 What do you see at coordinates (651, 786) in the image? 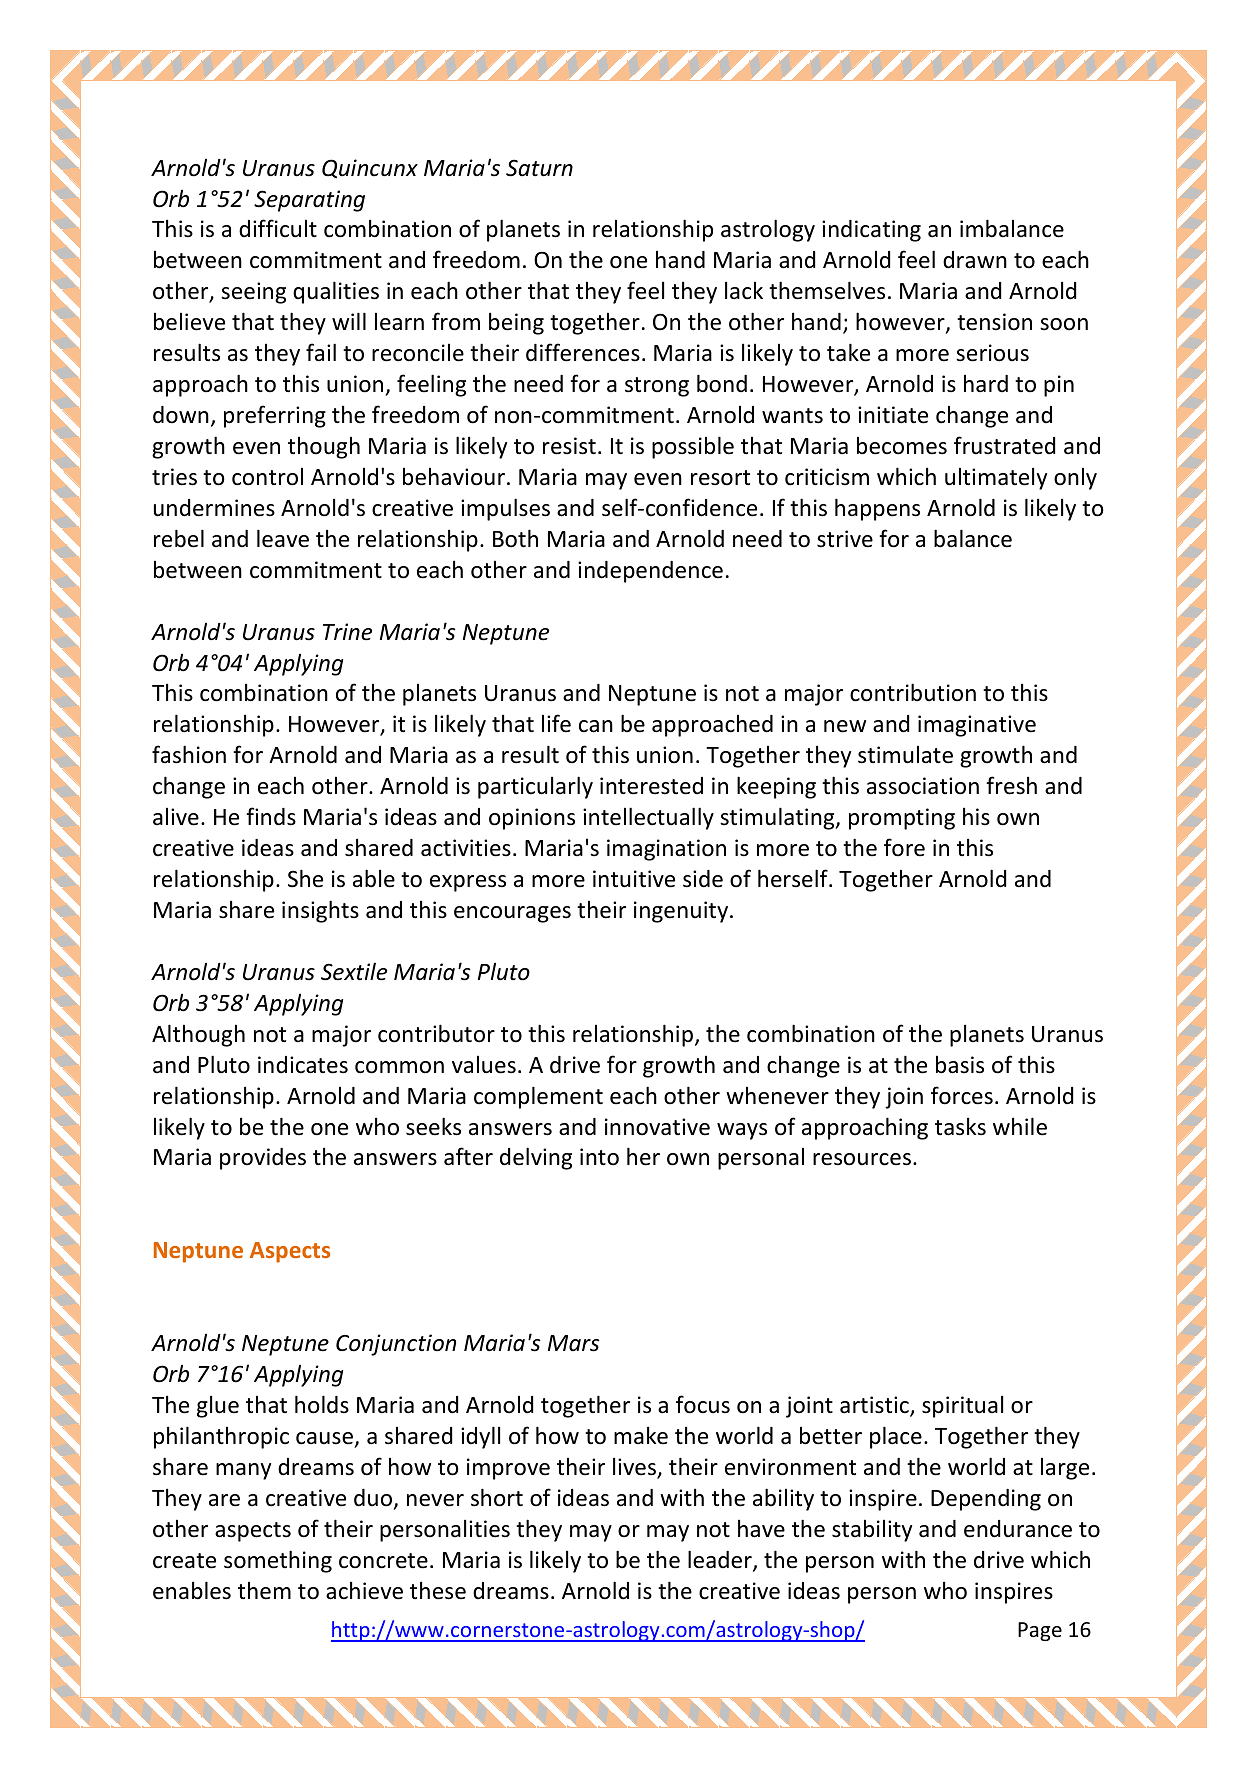
I see `interested` at bounding box center [651, 786].
